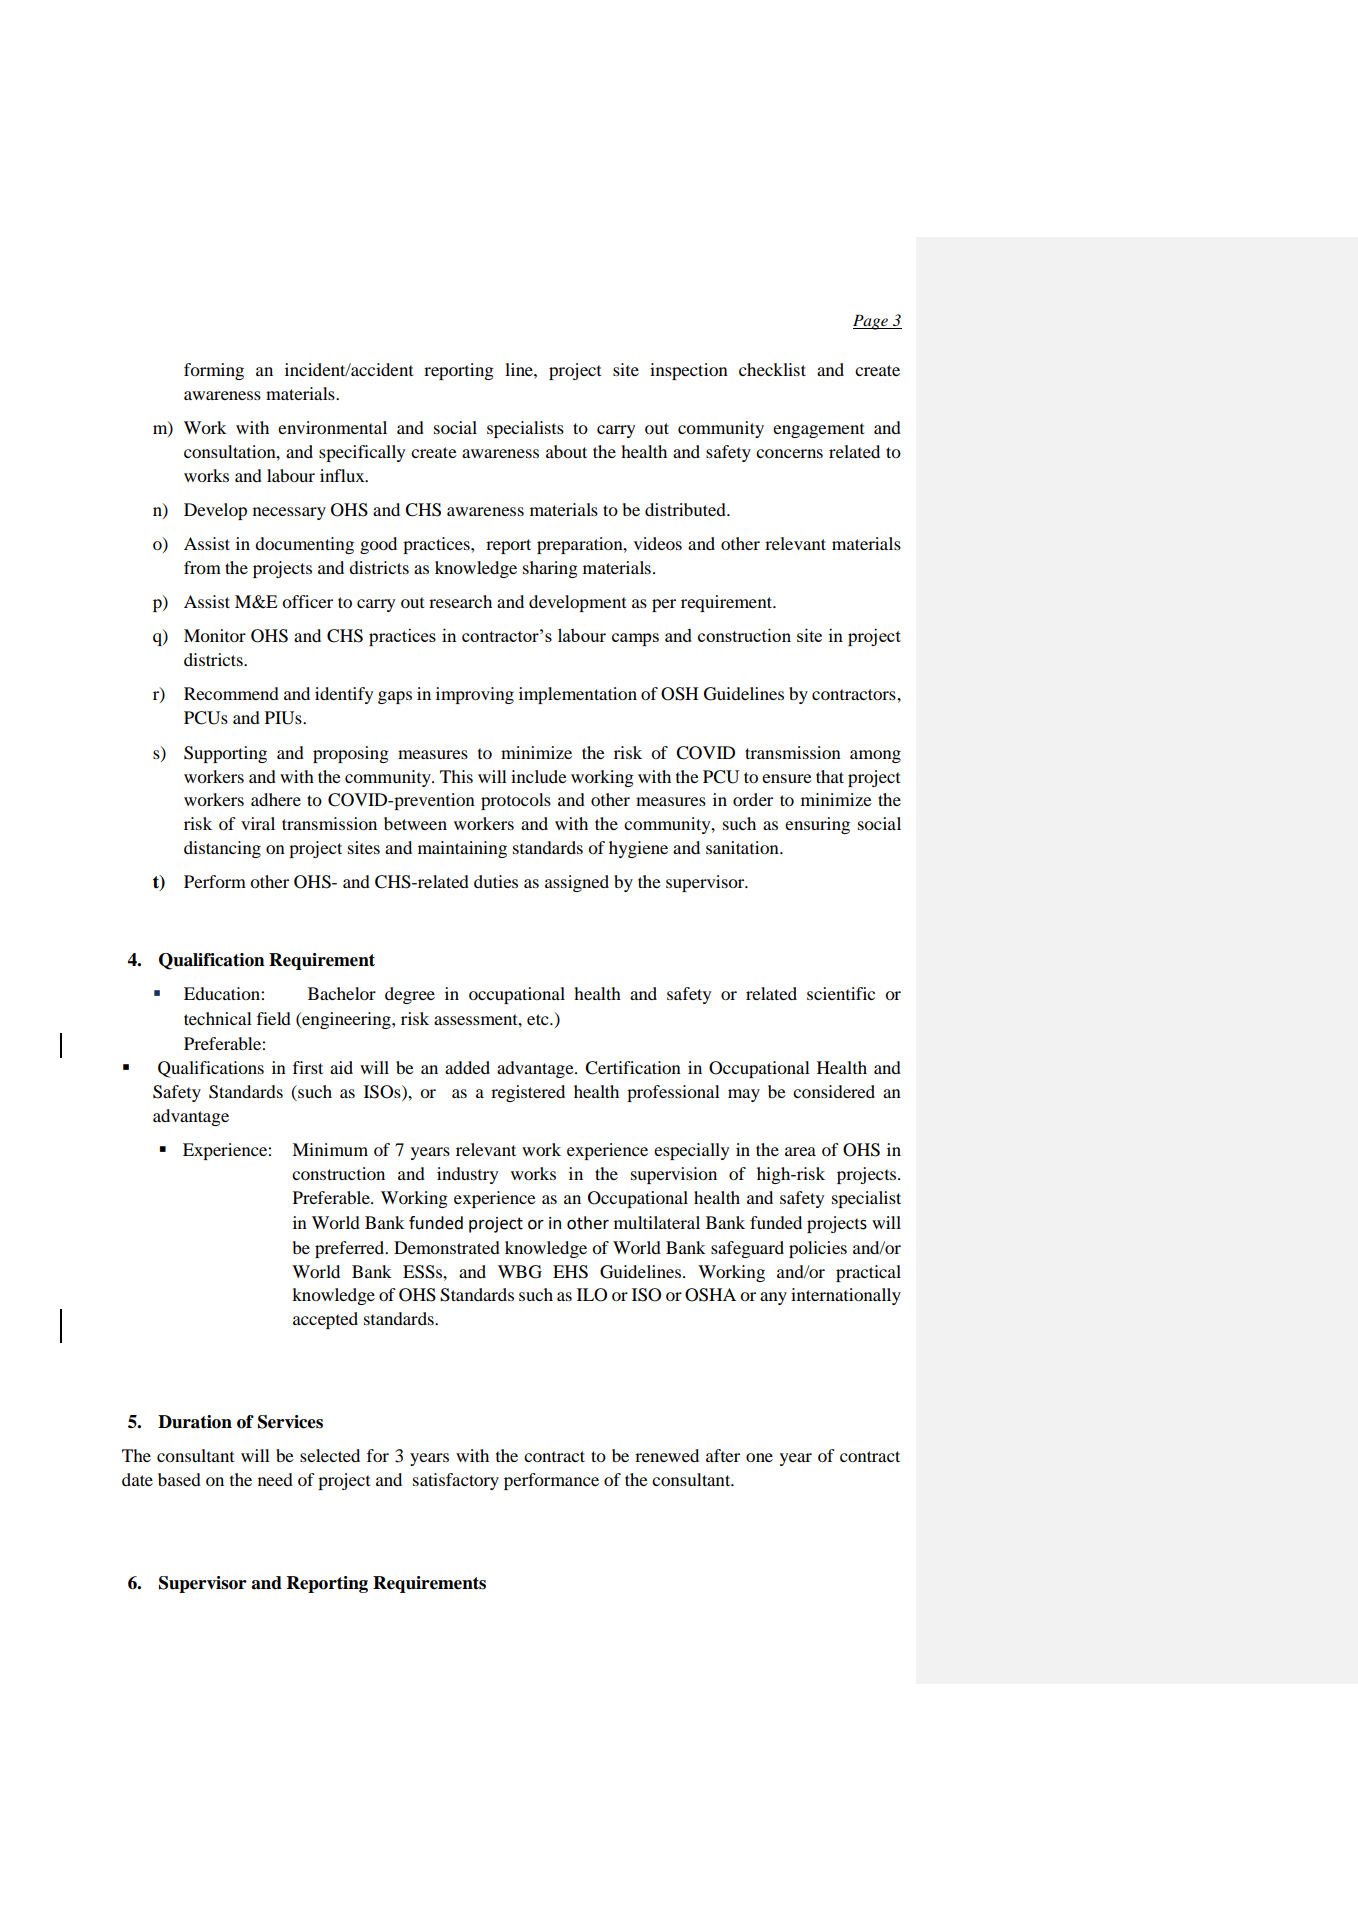 The image size is (1358, 1920). Describe the element at coordinates (800, 1151) in the screenshot. I see `area` at that location.
